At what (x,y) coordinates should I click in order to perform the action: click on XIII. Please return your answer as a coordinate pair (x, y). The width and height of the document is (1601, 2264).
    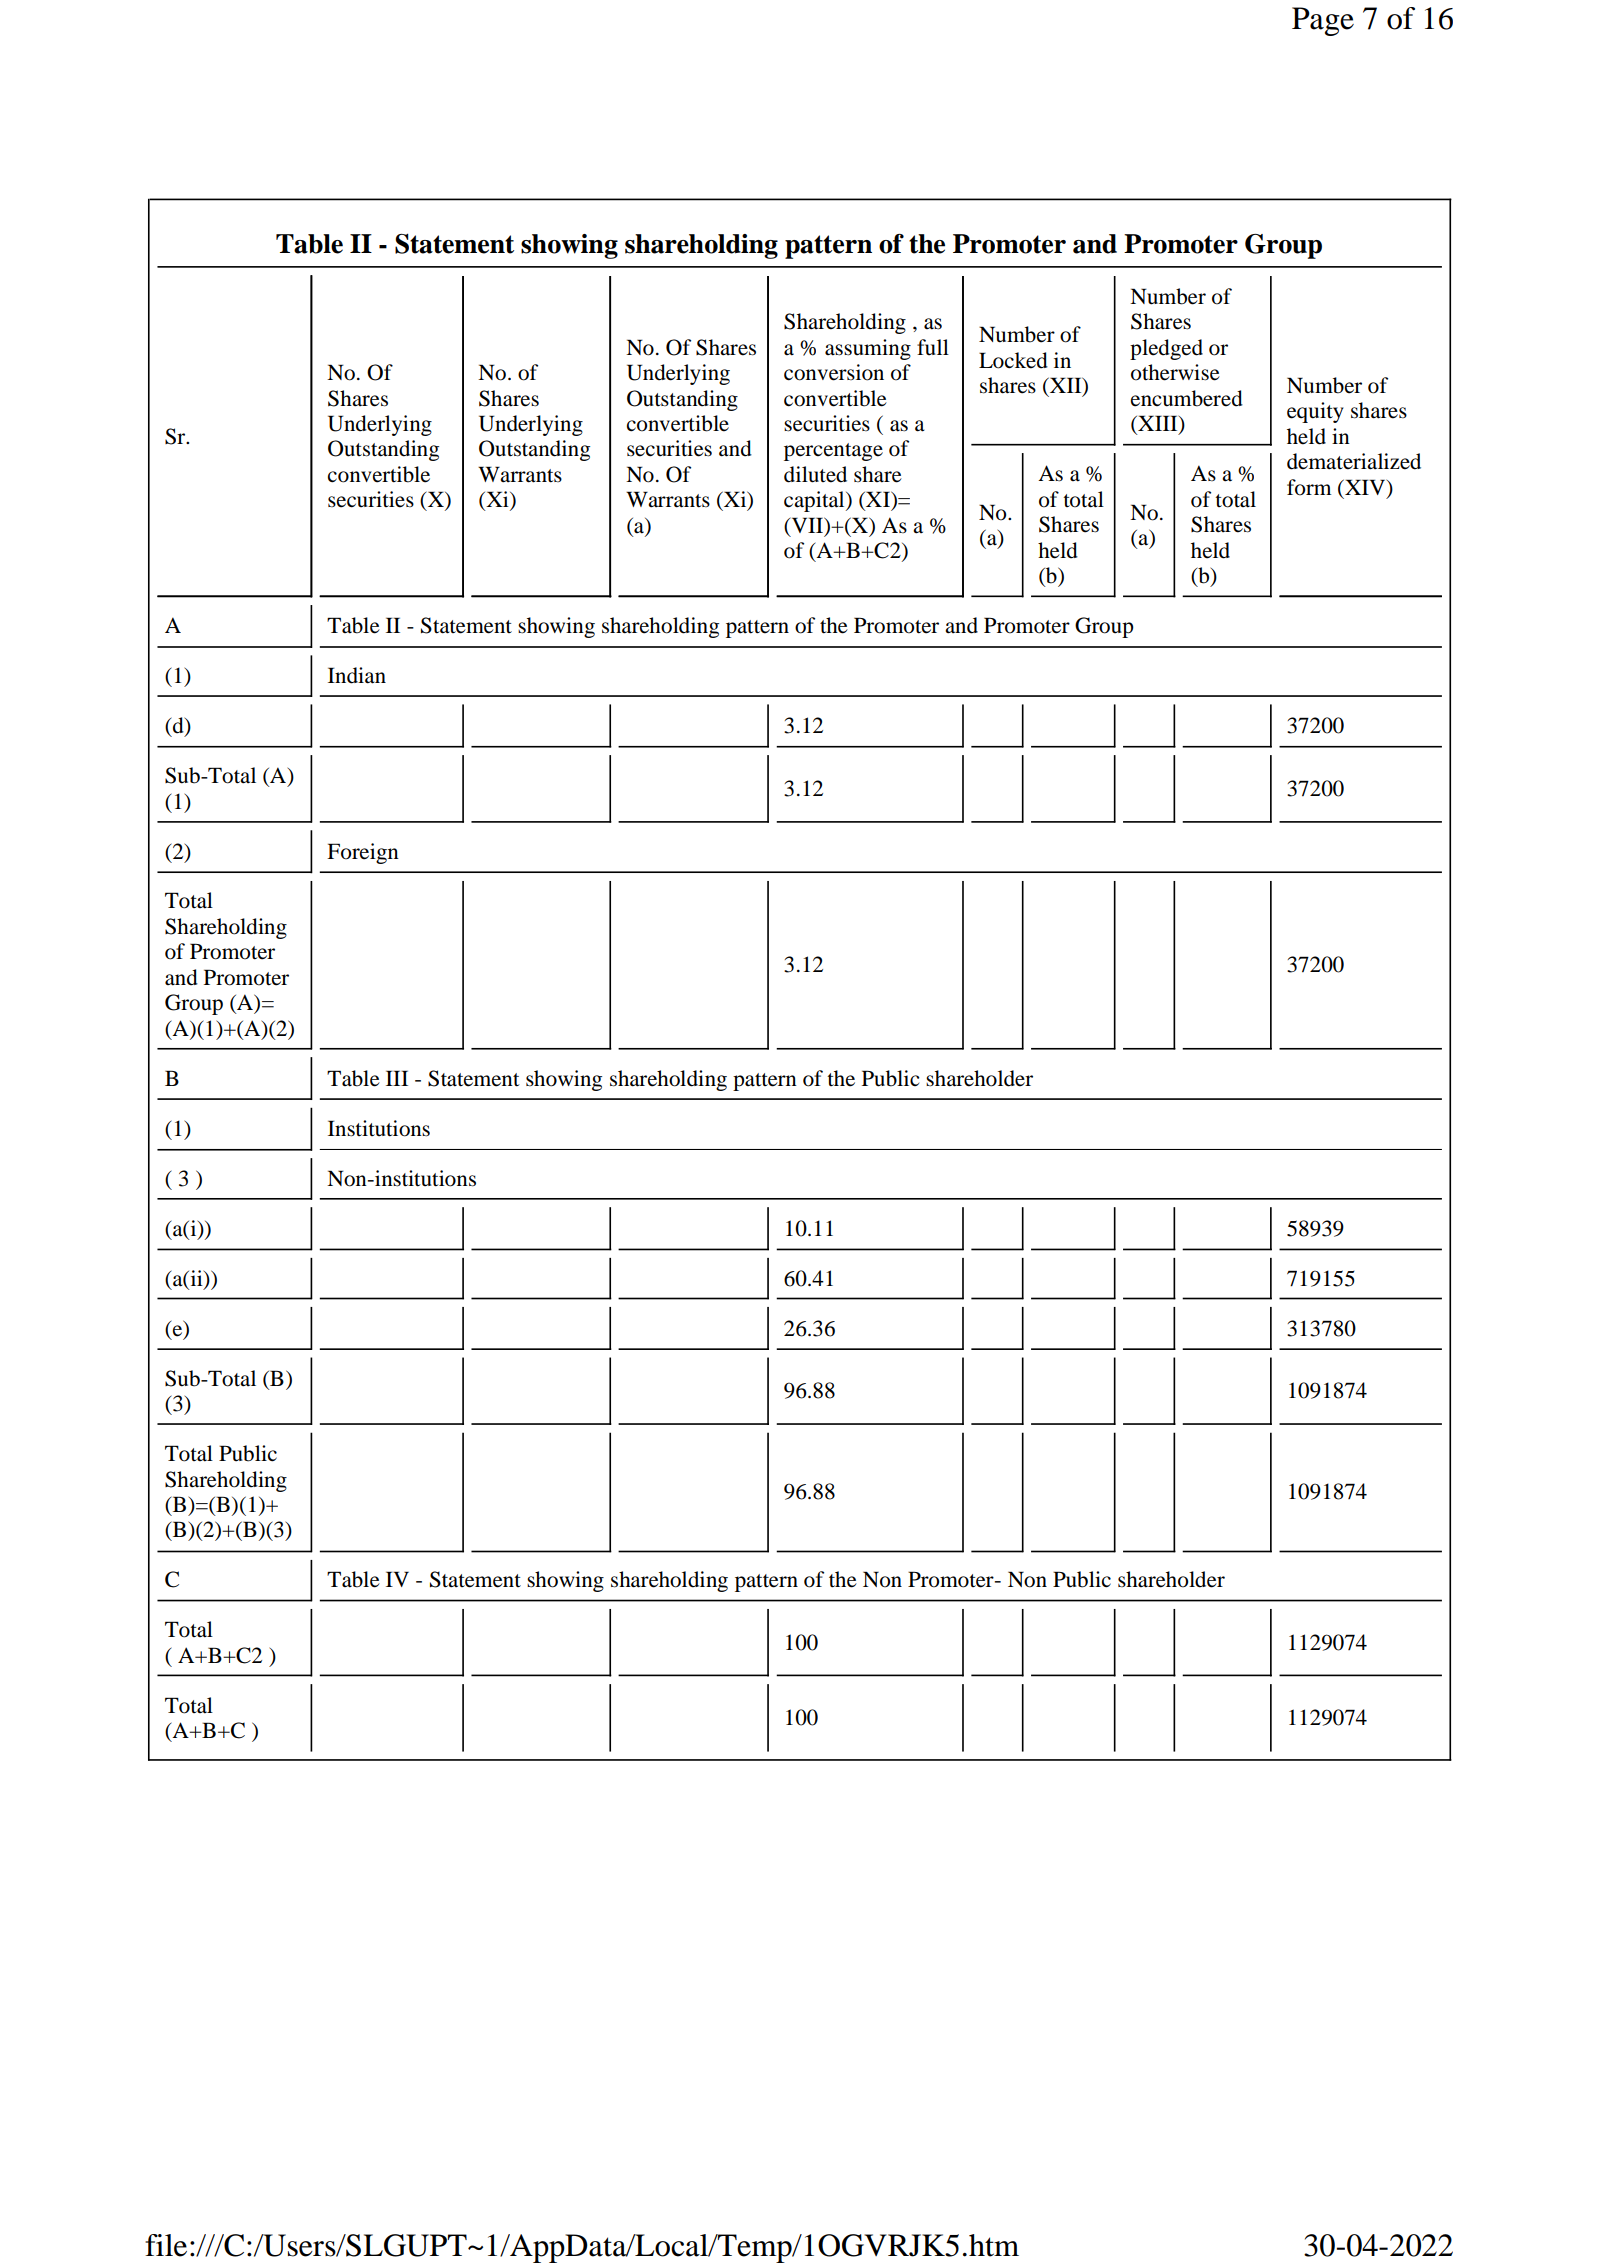
    Looking at the image, I should click on (1158, 424).
